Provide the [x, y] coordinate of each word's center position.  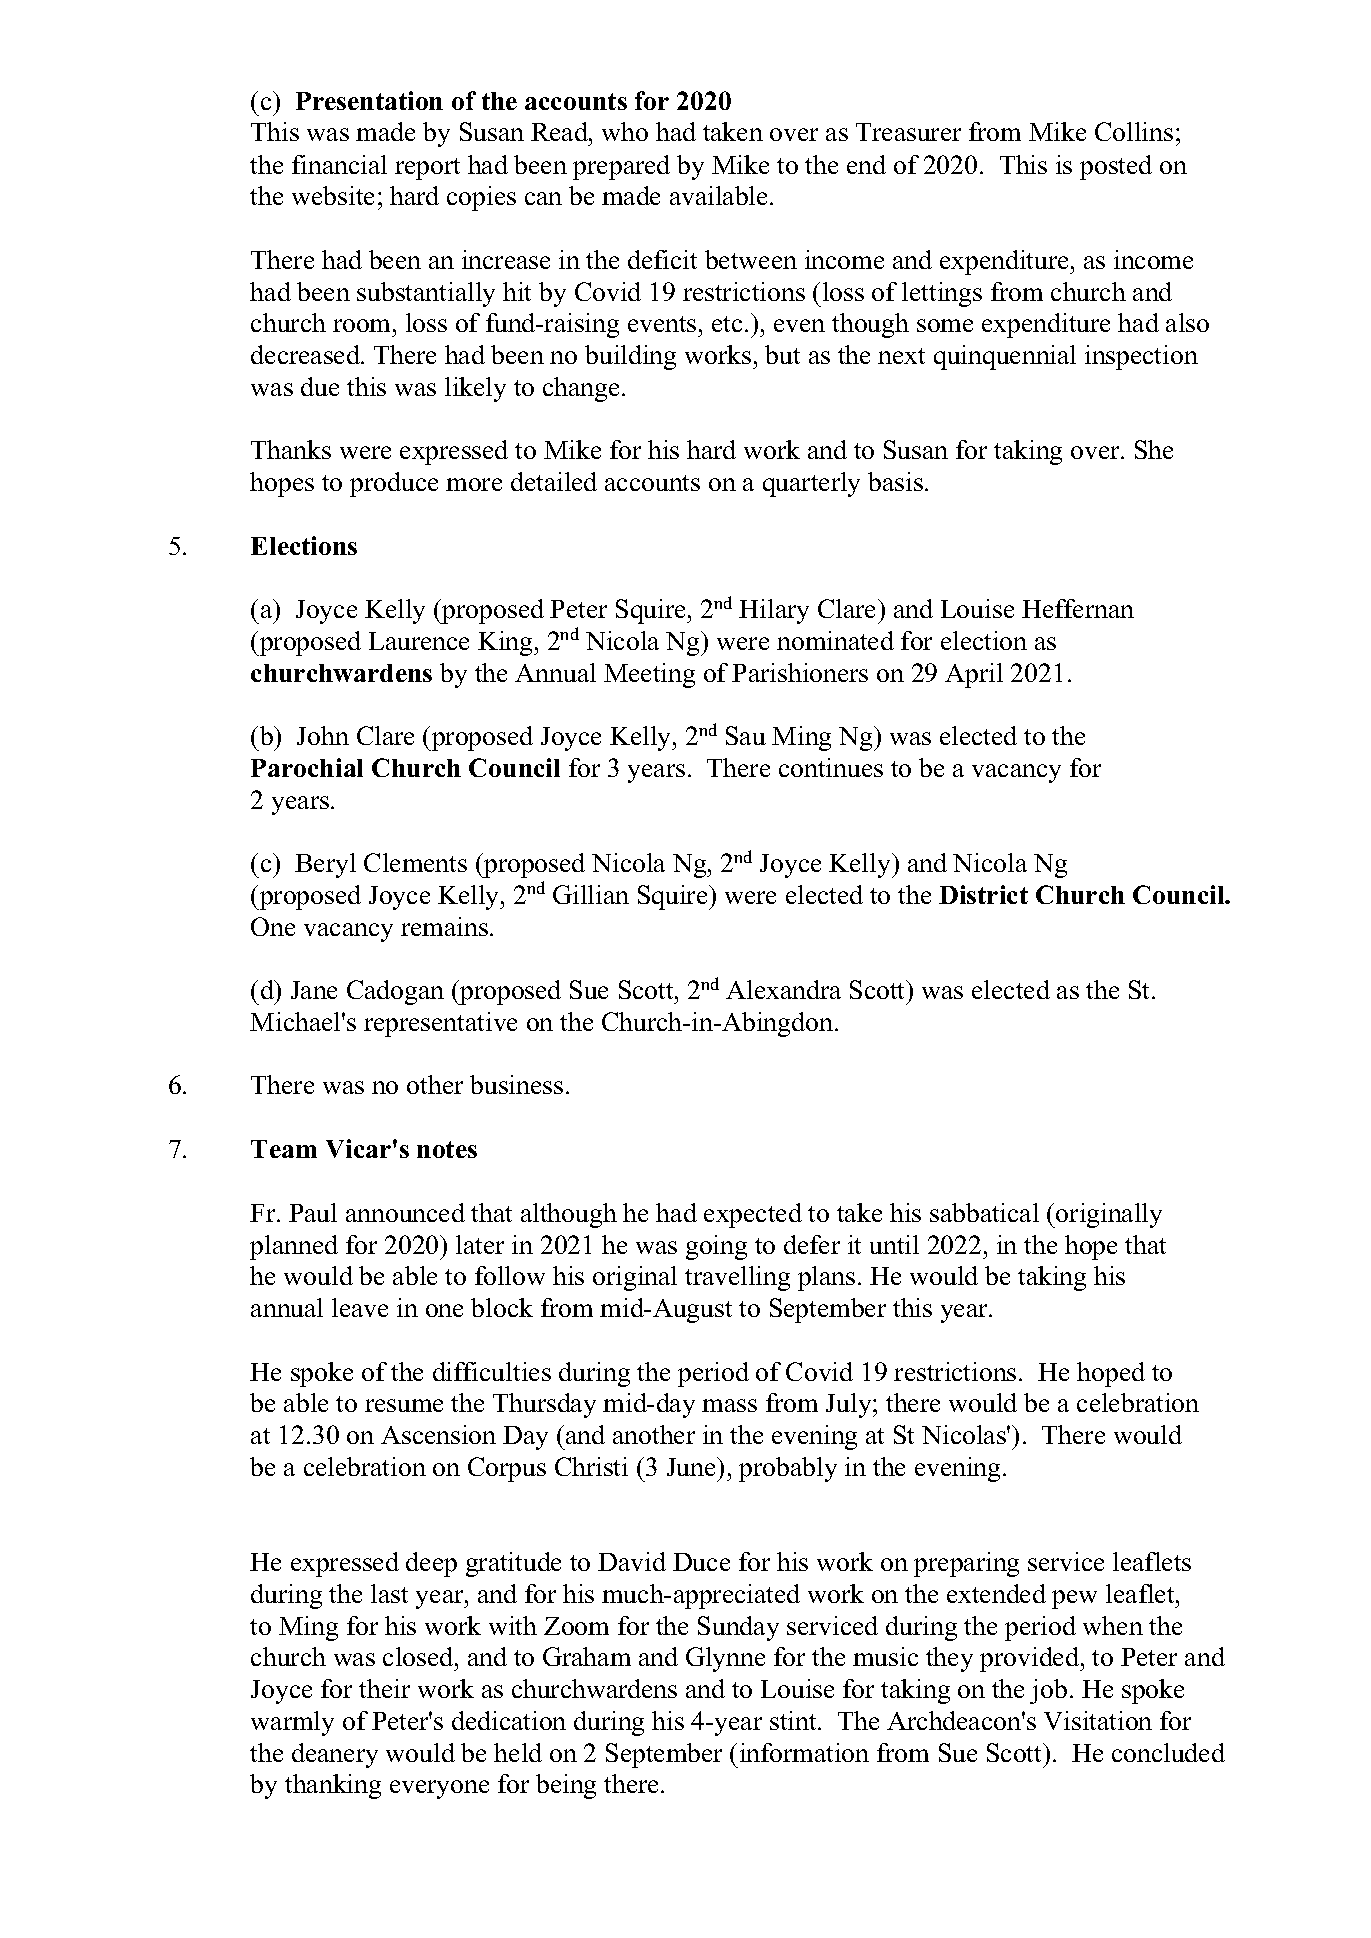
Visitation [1098, 1720]
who [625, 131]
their [384, 1688]
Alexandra [783, 989]
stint [794, 1720]
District [983, 894]
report [427, 169]
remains [444, 926]
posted [1116, 167]
